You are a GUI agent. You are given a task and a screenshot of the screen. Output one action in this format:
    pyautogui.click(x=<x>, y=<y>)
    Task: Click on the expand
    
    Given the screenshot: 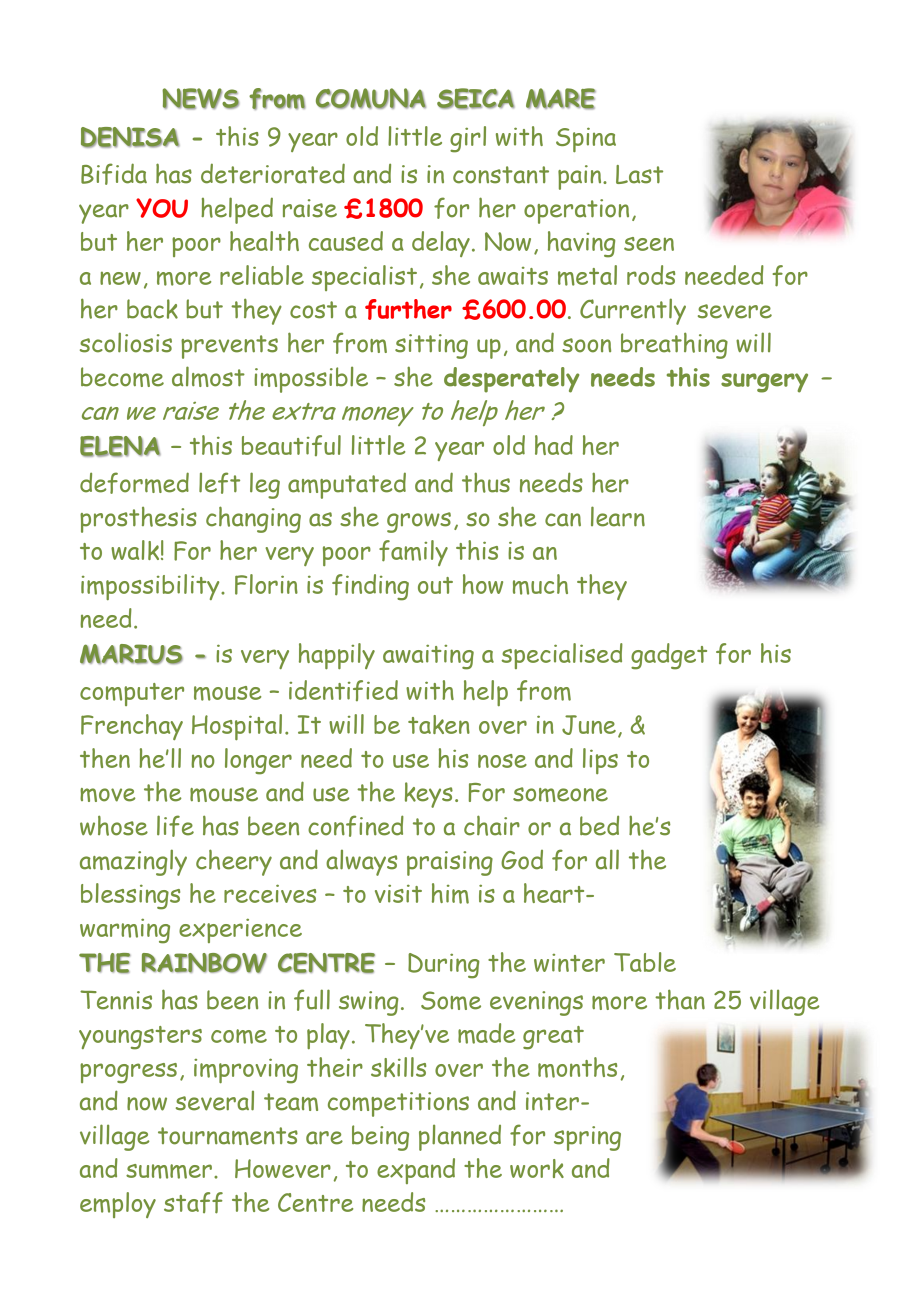 What is the action you would take?
    pyautogui.click(x=416, y=1171)
